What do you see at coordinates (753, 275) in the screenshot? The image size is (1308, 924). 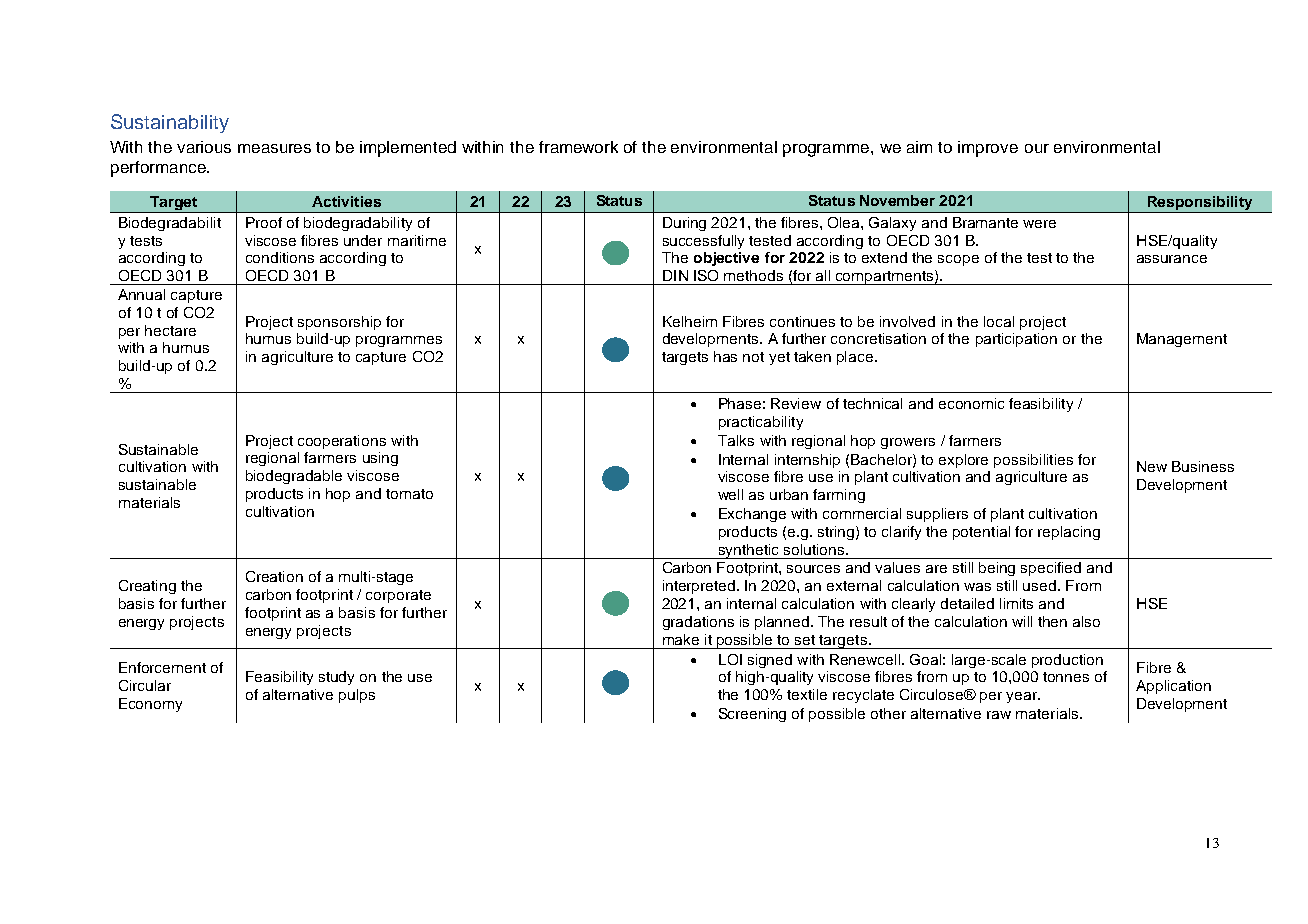 I see `methods` at bounding box center [753, 275].
